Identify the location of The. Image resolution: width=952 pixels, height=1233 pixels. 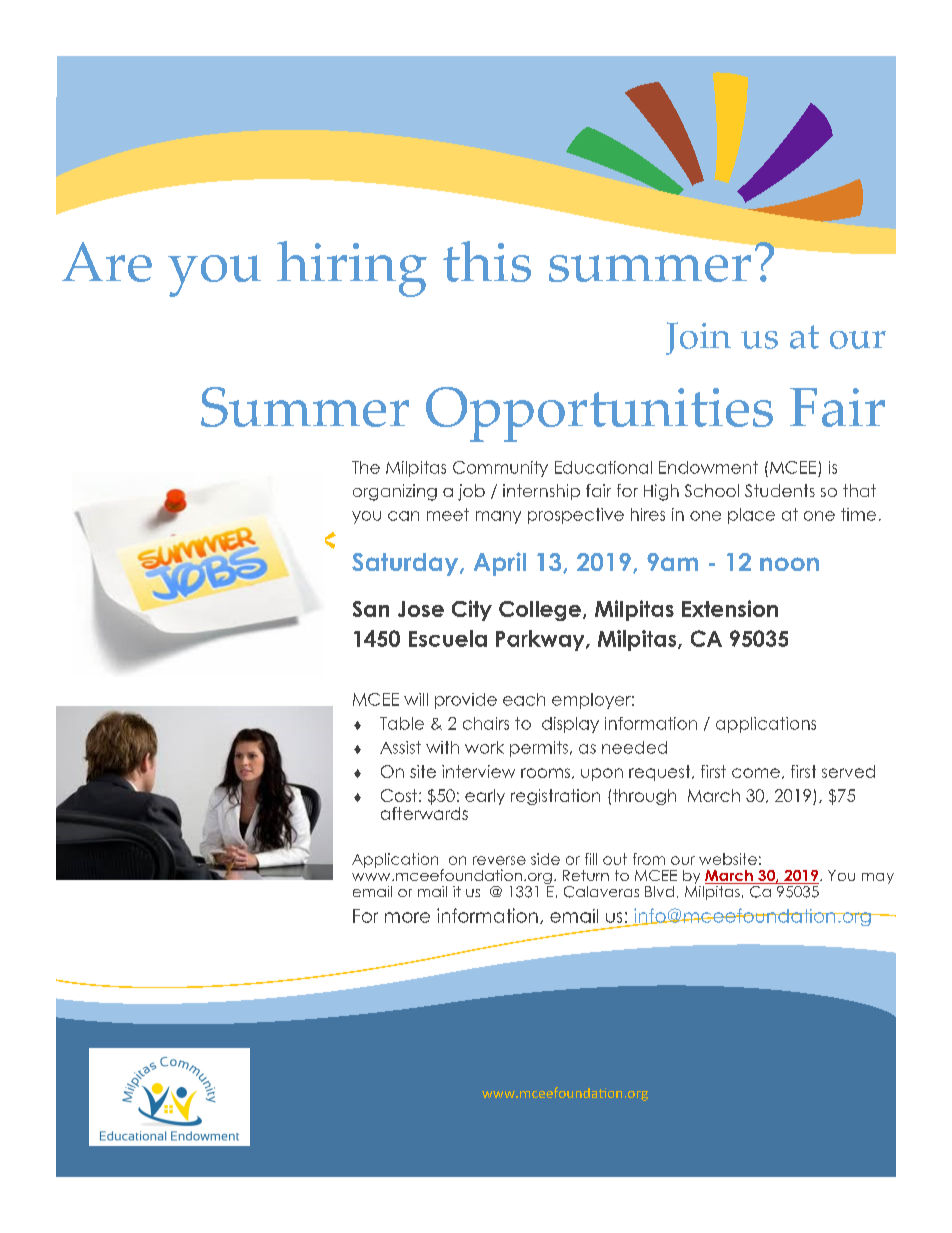
(366, 467).
